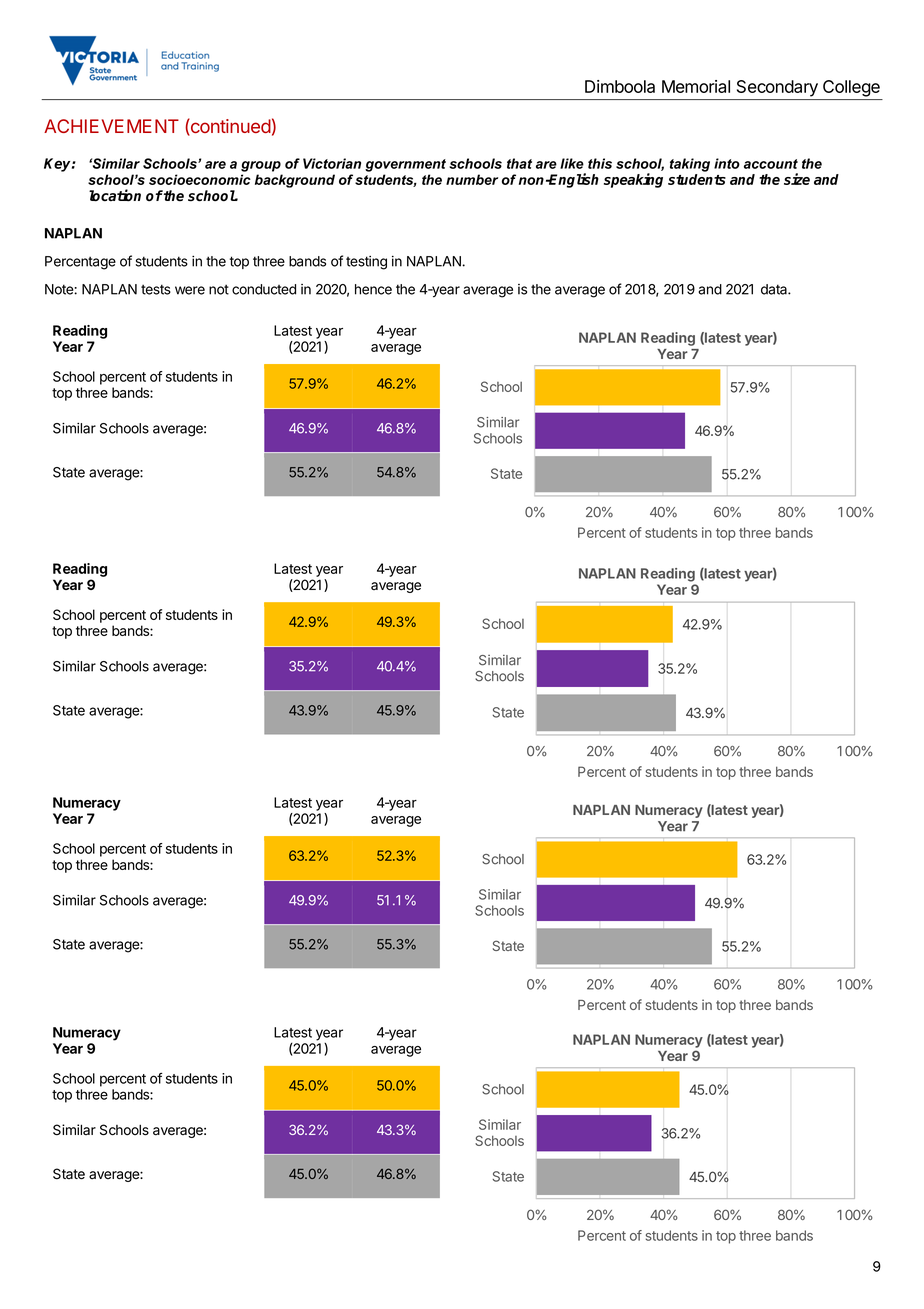 This document has width=924, height=1309. Describe the element at coordinates (696, 86) in the document. I see `Memorial` at that location.
